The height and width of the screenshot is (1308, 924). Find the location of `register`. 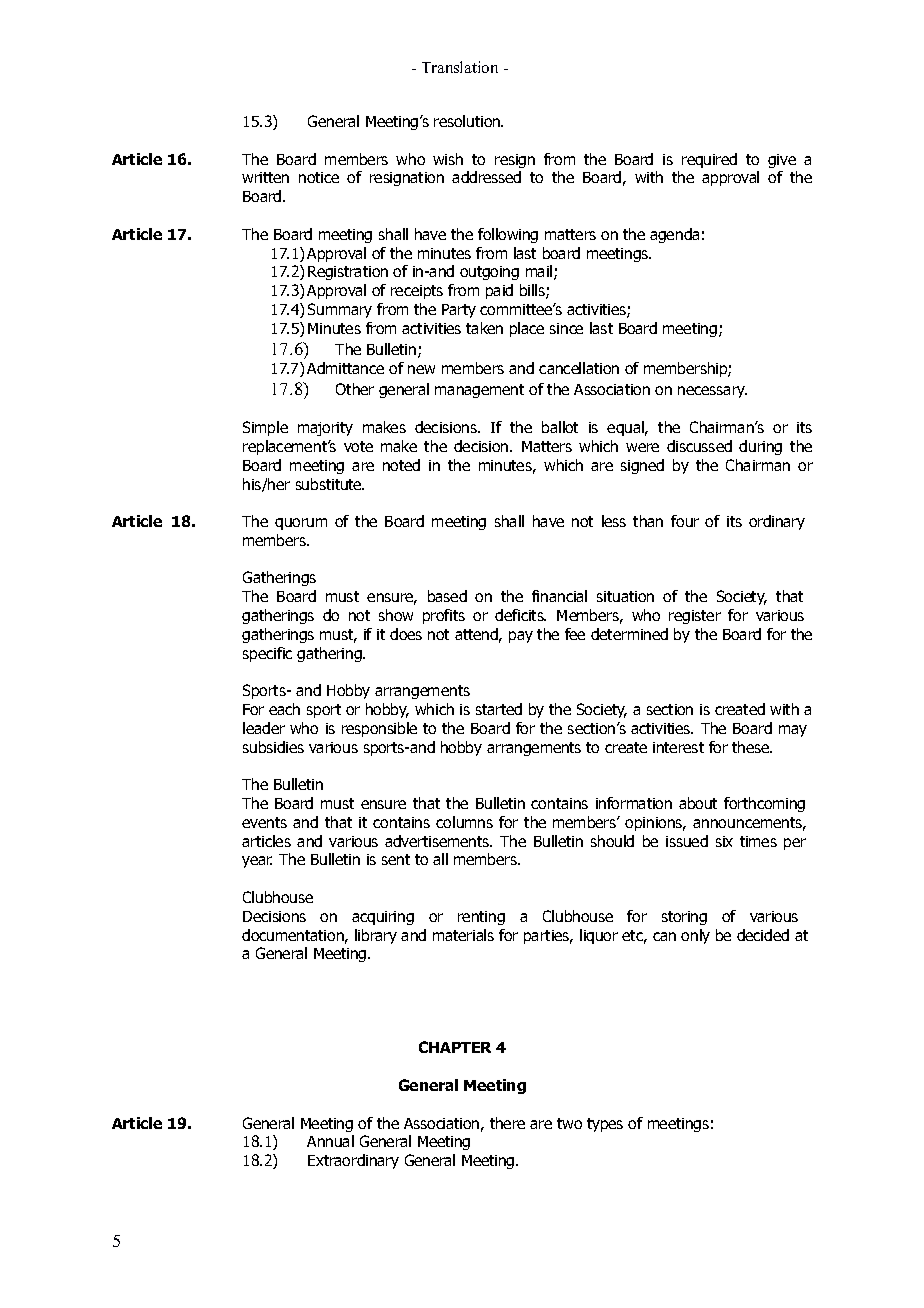

register is located at coordinates (695, 617).
